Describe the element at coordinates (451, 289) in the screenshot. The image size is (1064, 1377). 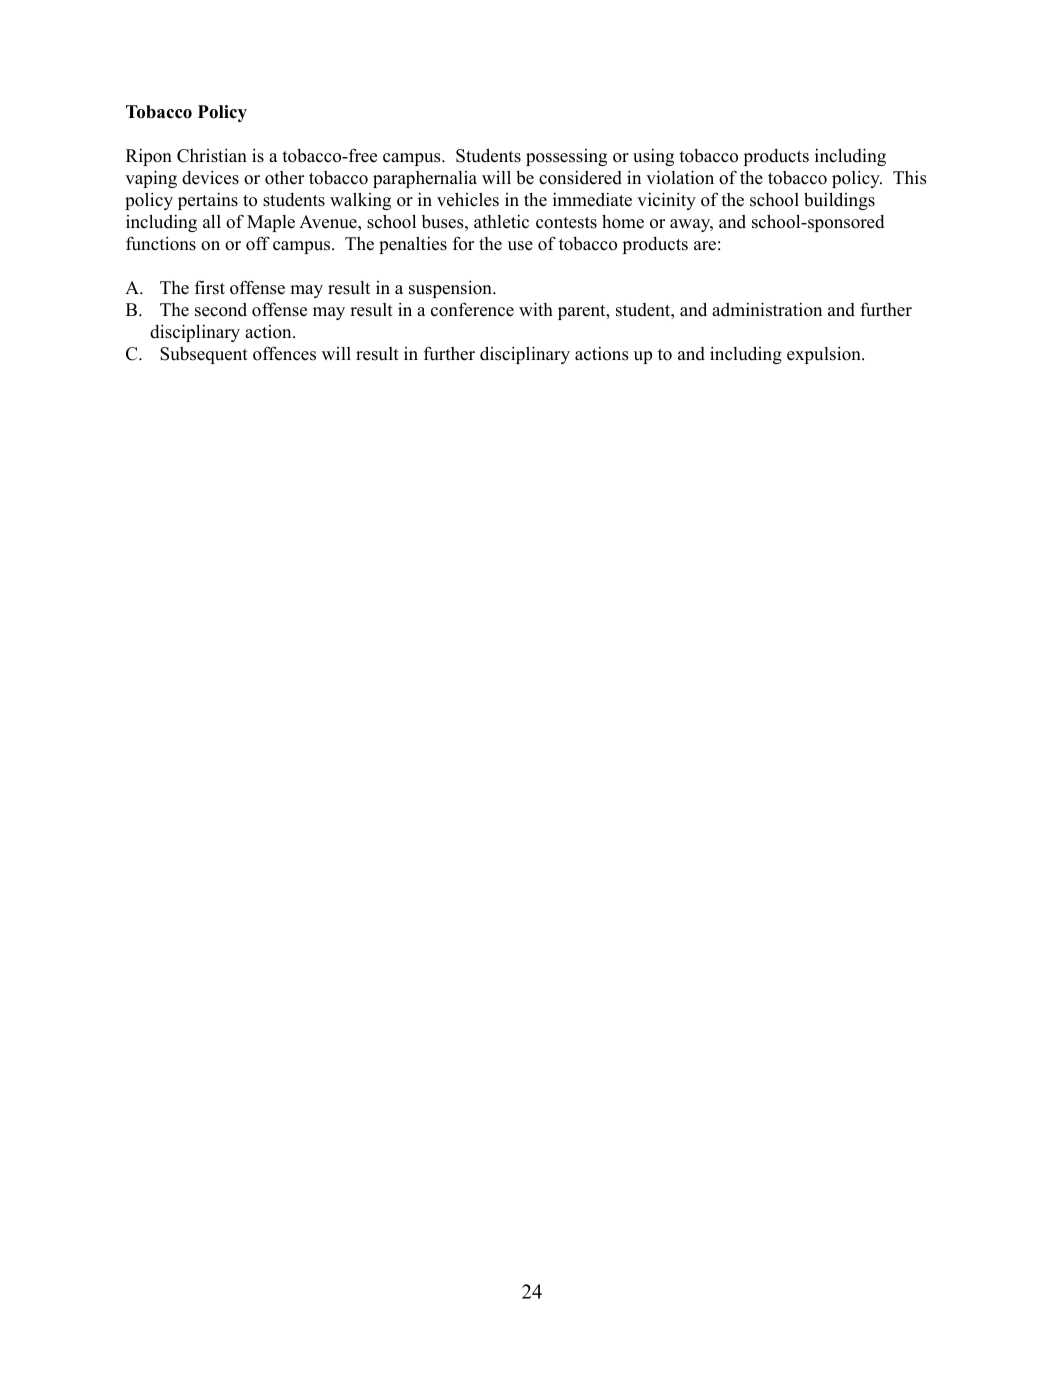
I see `suspension` at that location.
